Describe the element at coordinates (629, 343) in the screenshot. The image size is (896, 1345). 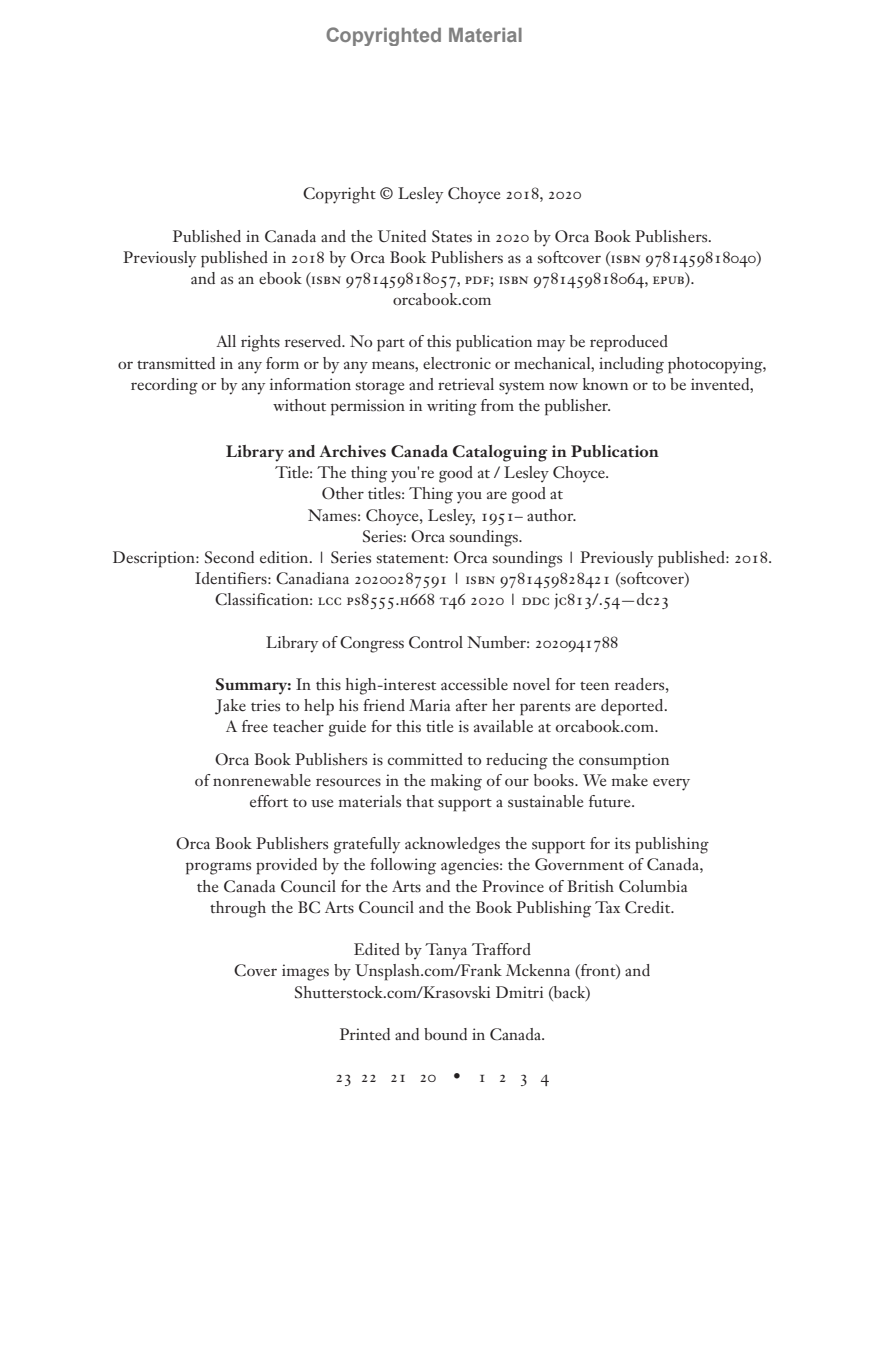
I see `reproduced` at that location.
